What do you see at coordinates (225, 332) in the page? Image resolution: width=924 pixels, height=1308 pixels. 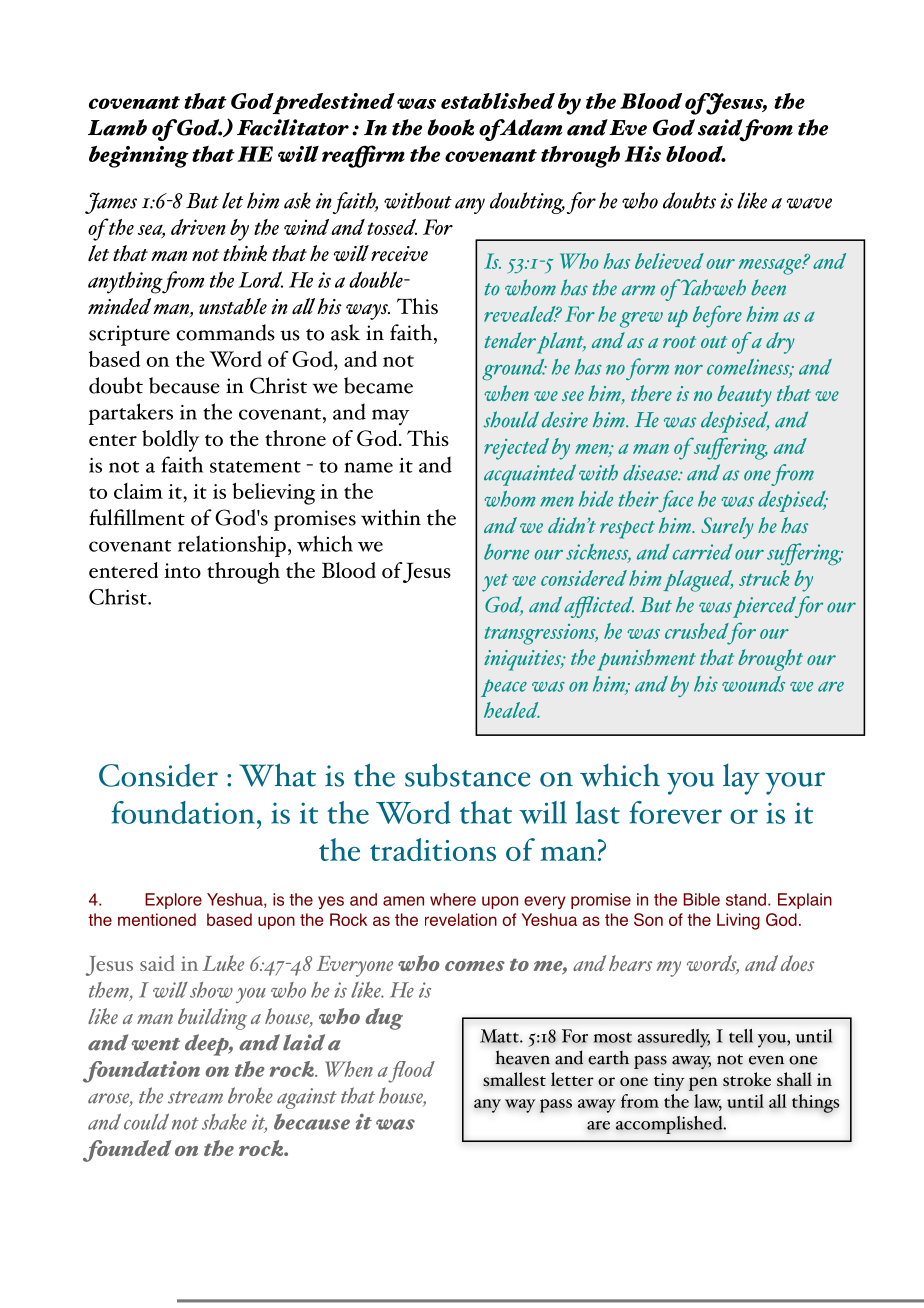 I see `commands` at bounding box center [225, 332].
